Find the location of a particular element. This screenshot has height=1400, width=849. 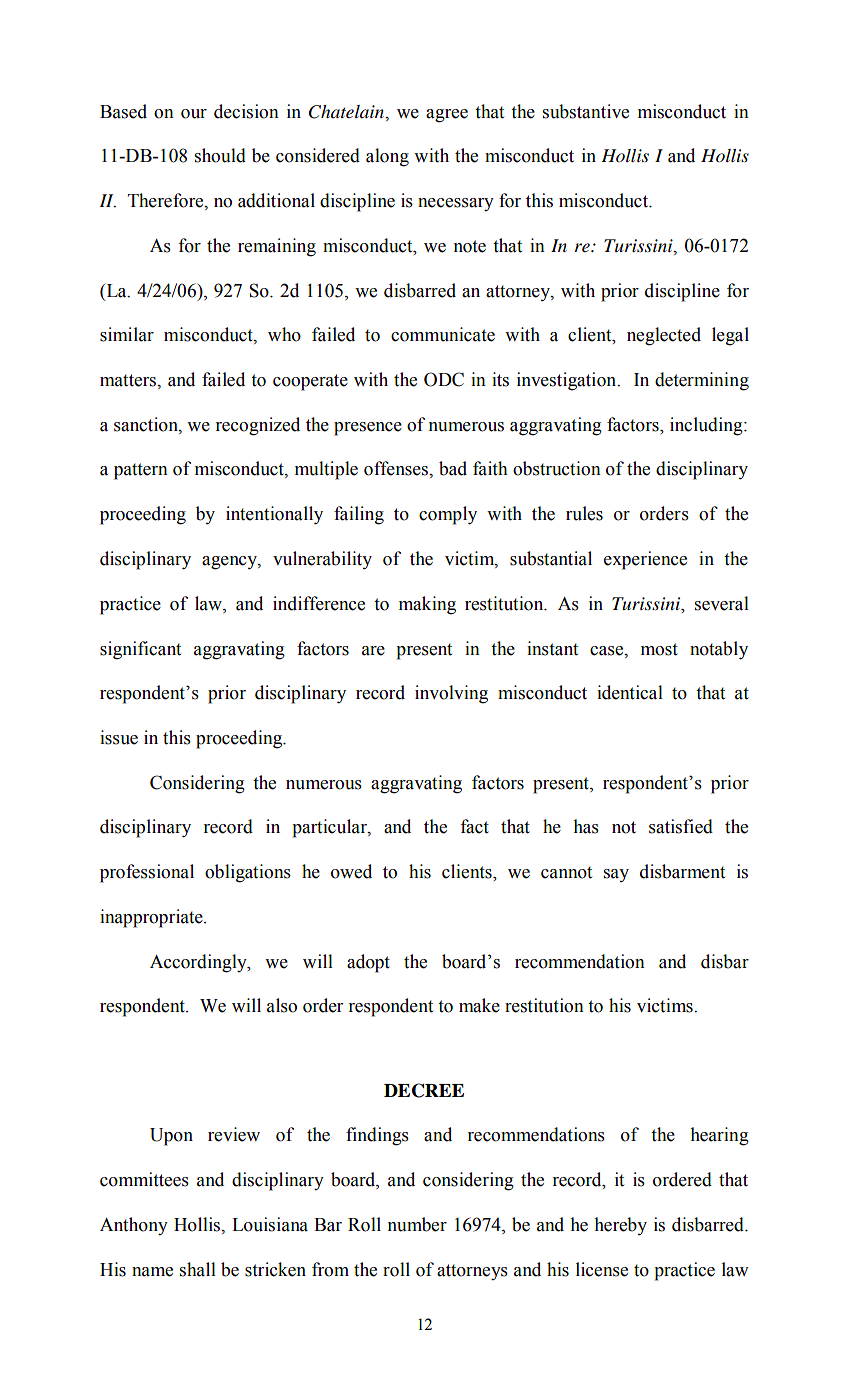

substantive is located at coordinates (586, 111).
